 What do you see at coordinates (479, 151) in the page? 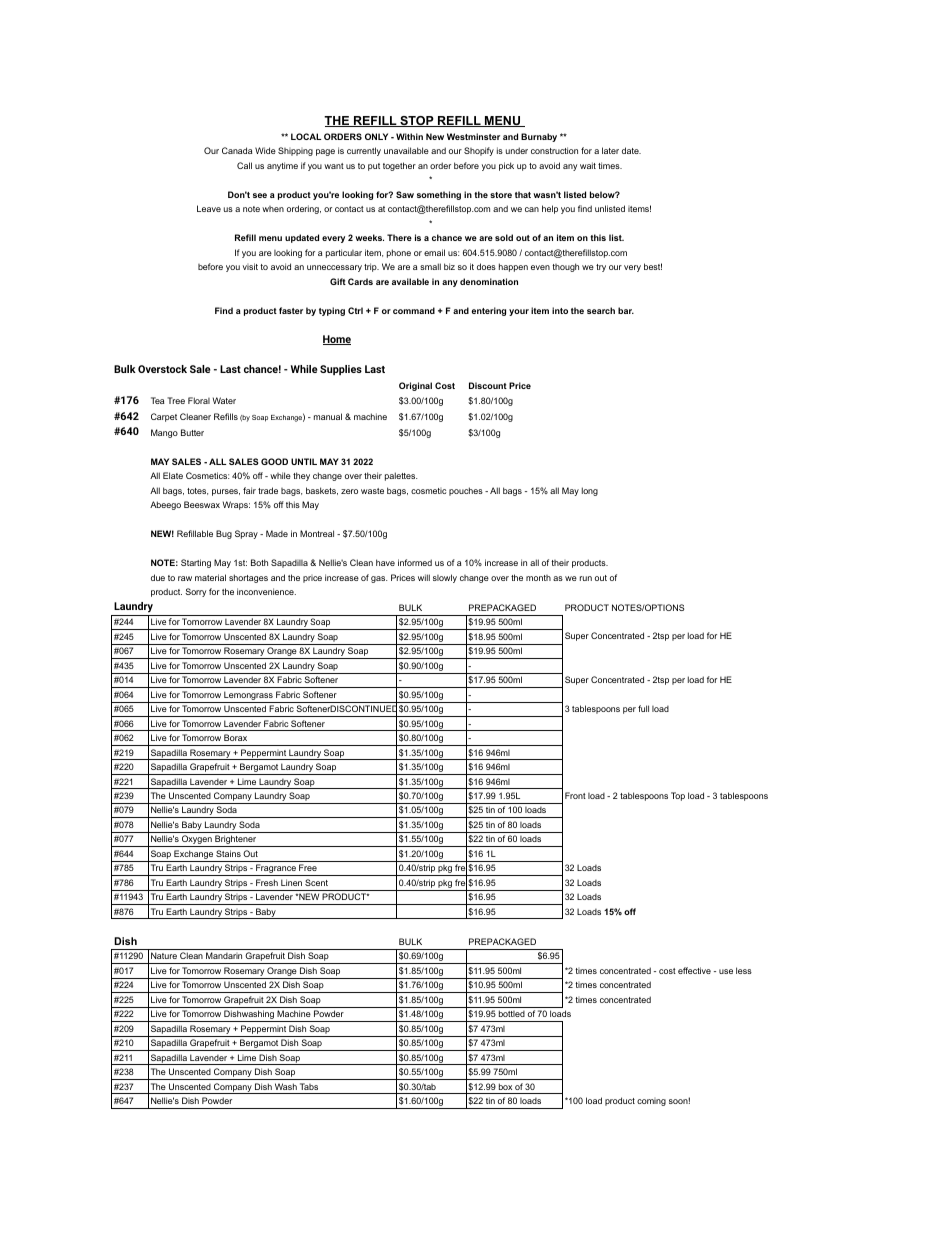
I see `Shopify` at bounding box center [479, 151].
